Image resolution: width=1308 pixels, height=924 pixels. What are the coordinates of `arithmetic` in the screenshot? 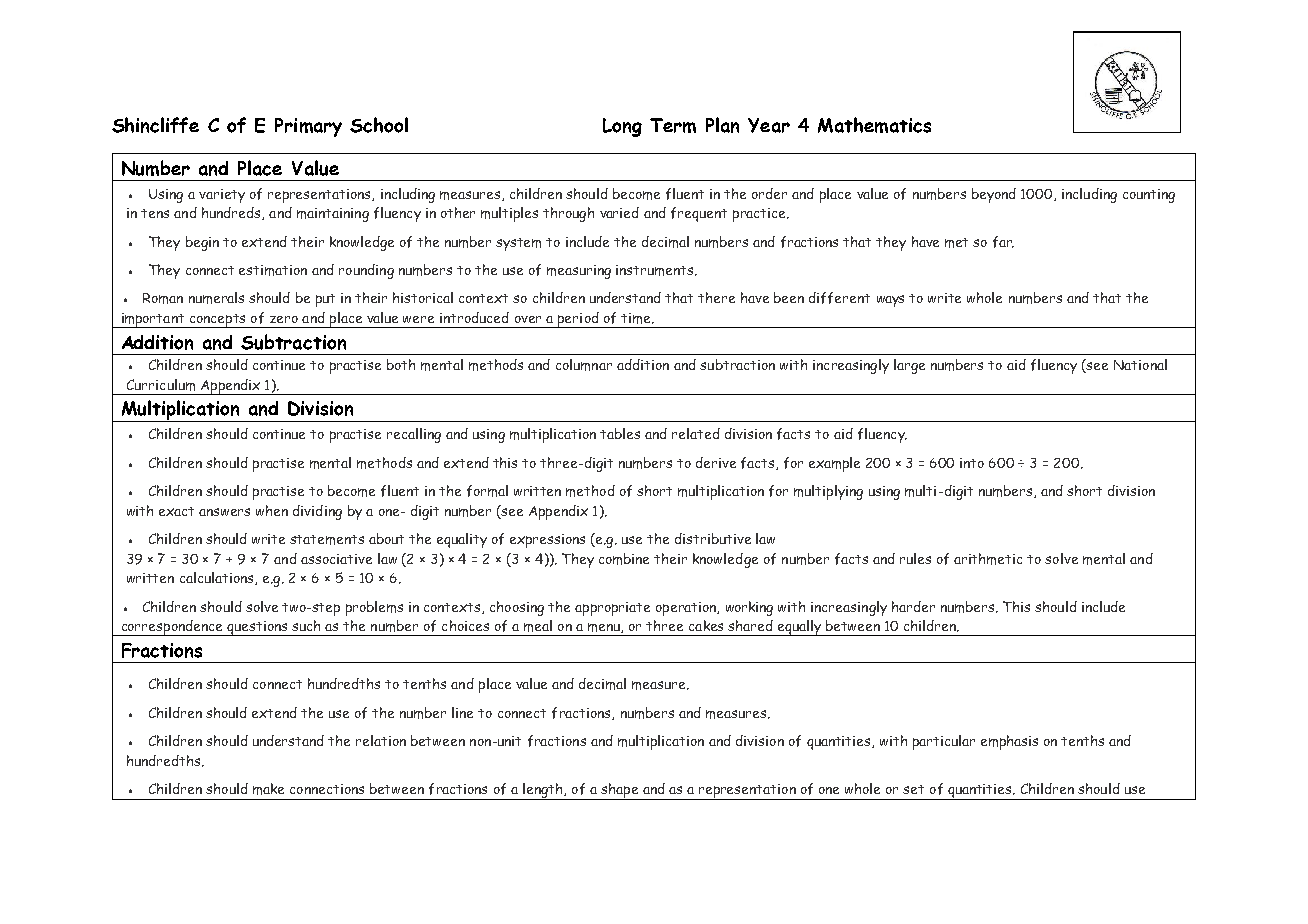 It's located at (988, 559).
